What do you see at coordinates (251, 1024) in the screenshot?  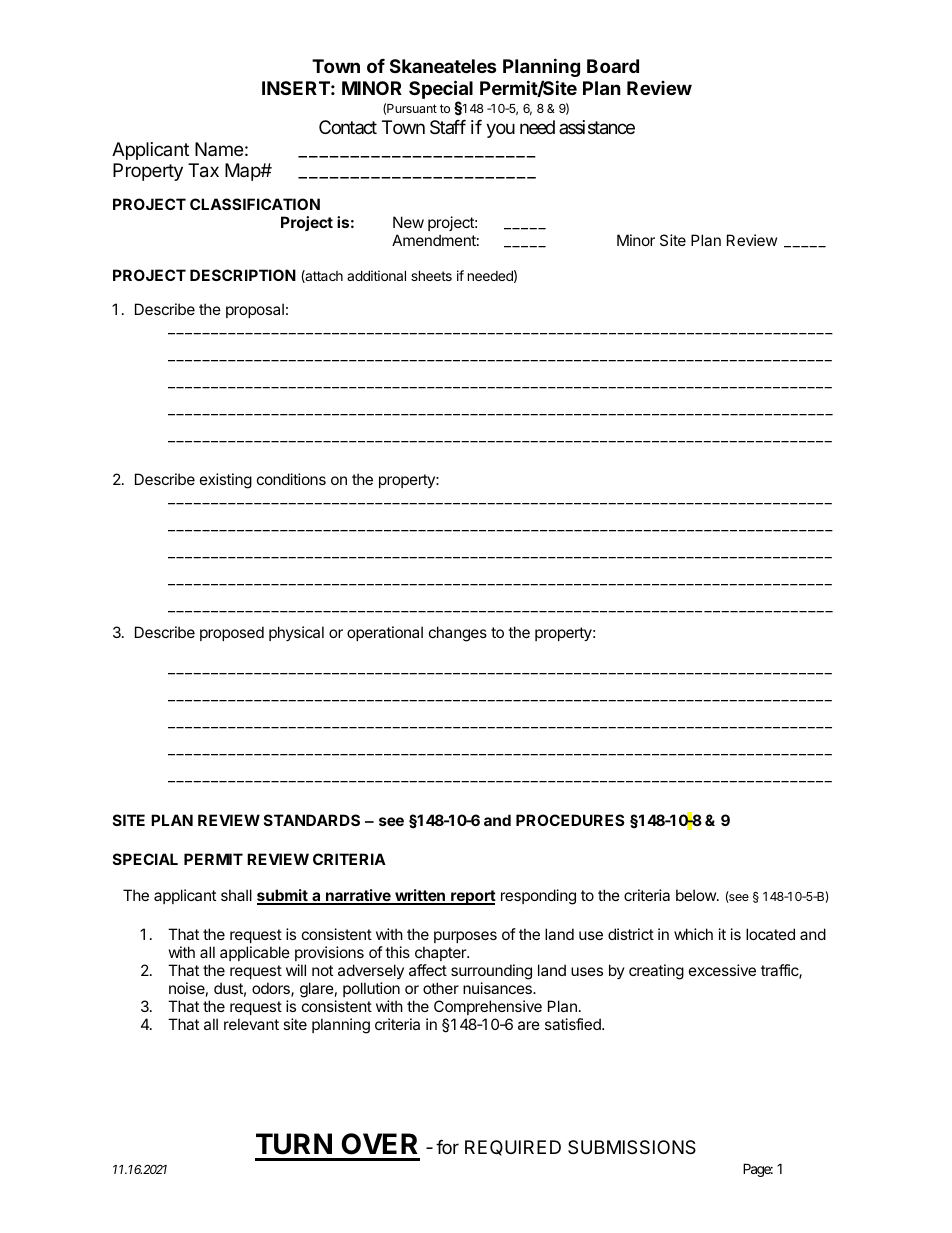 I see `relevant` at bounding box center [251, 1024].
